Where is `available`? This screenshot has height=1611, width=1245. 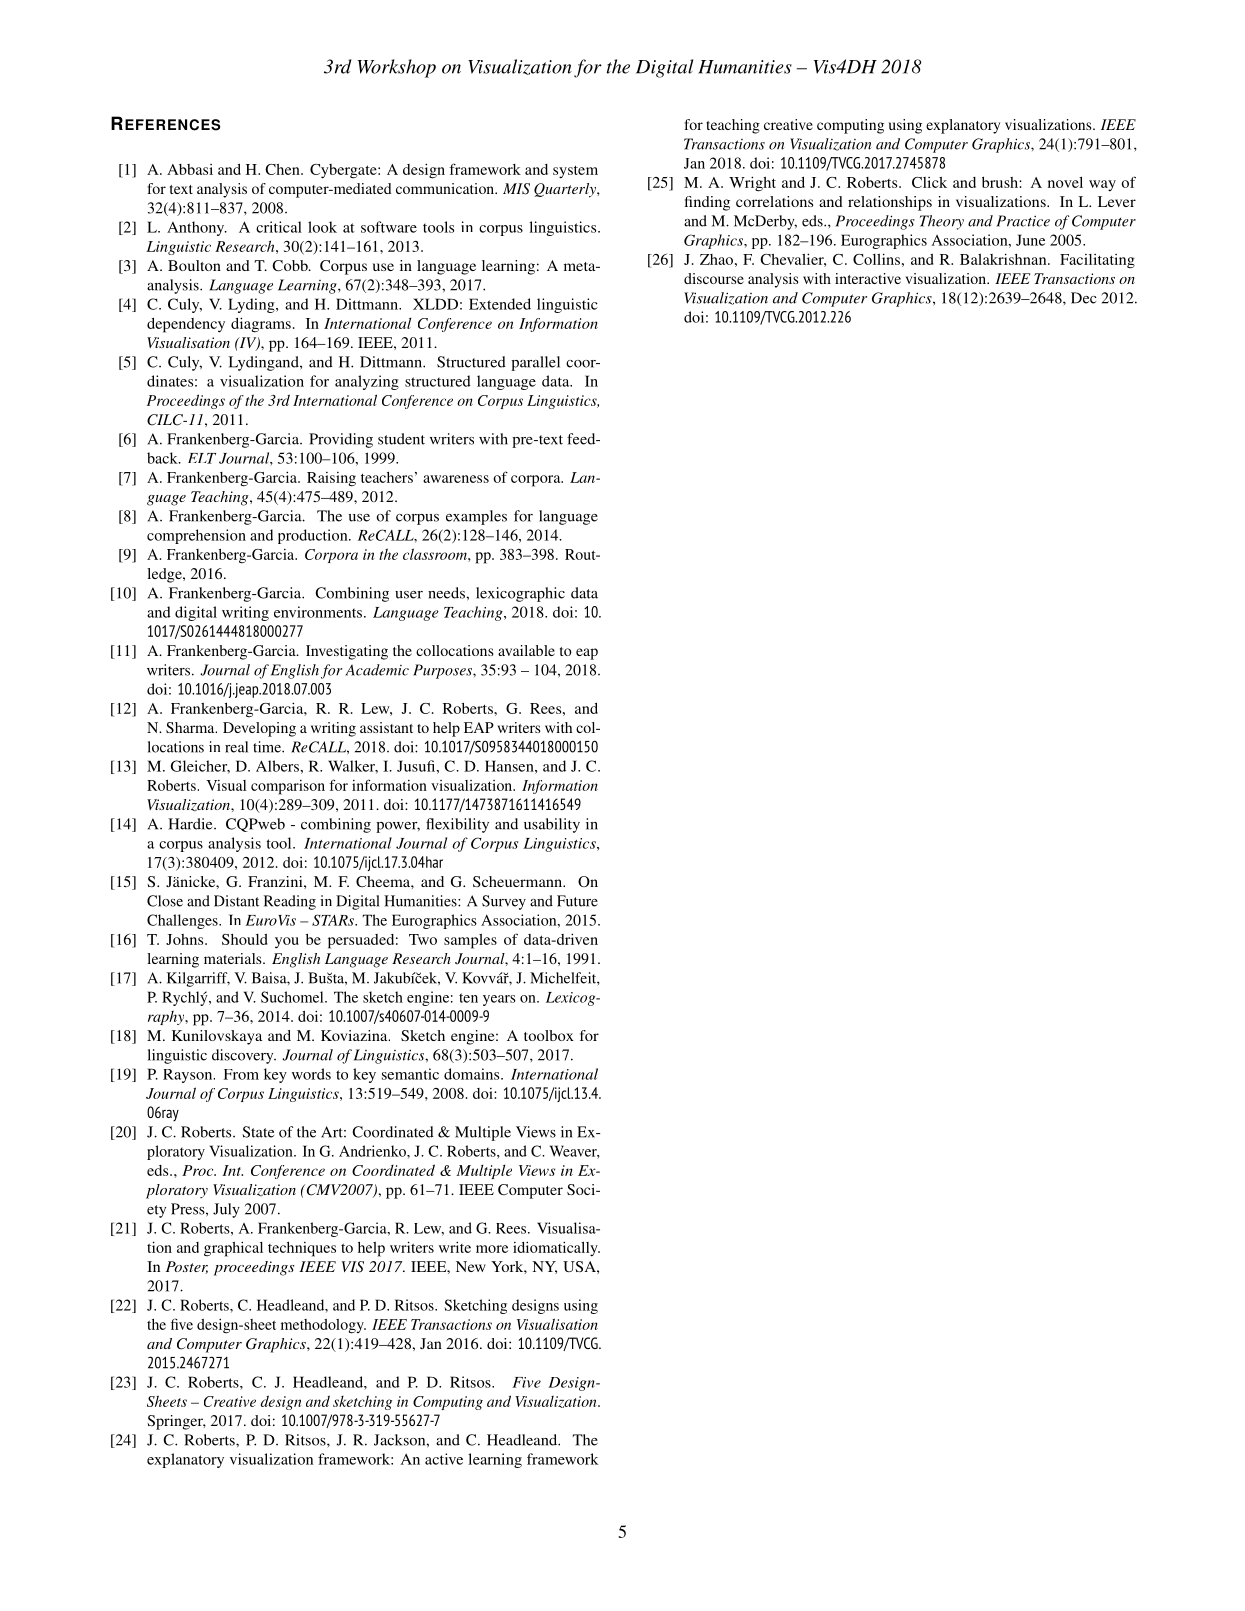 available is located at coordinates (526, 650).
